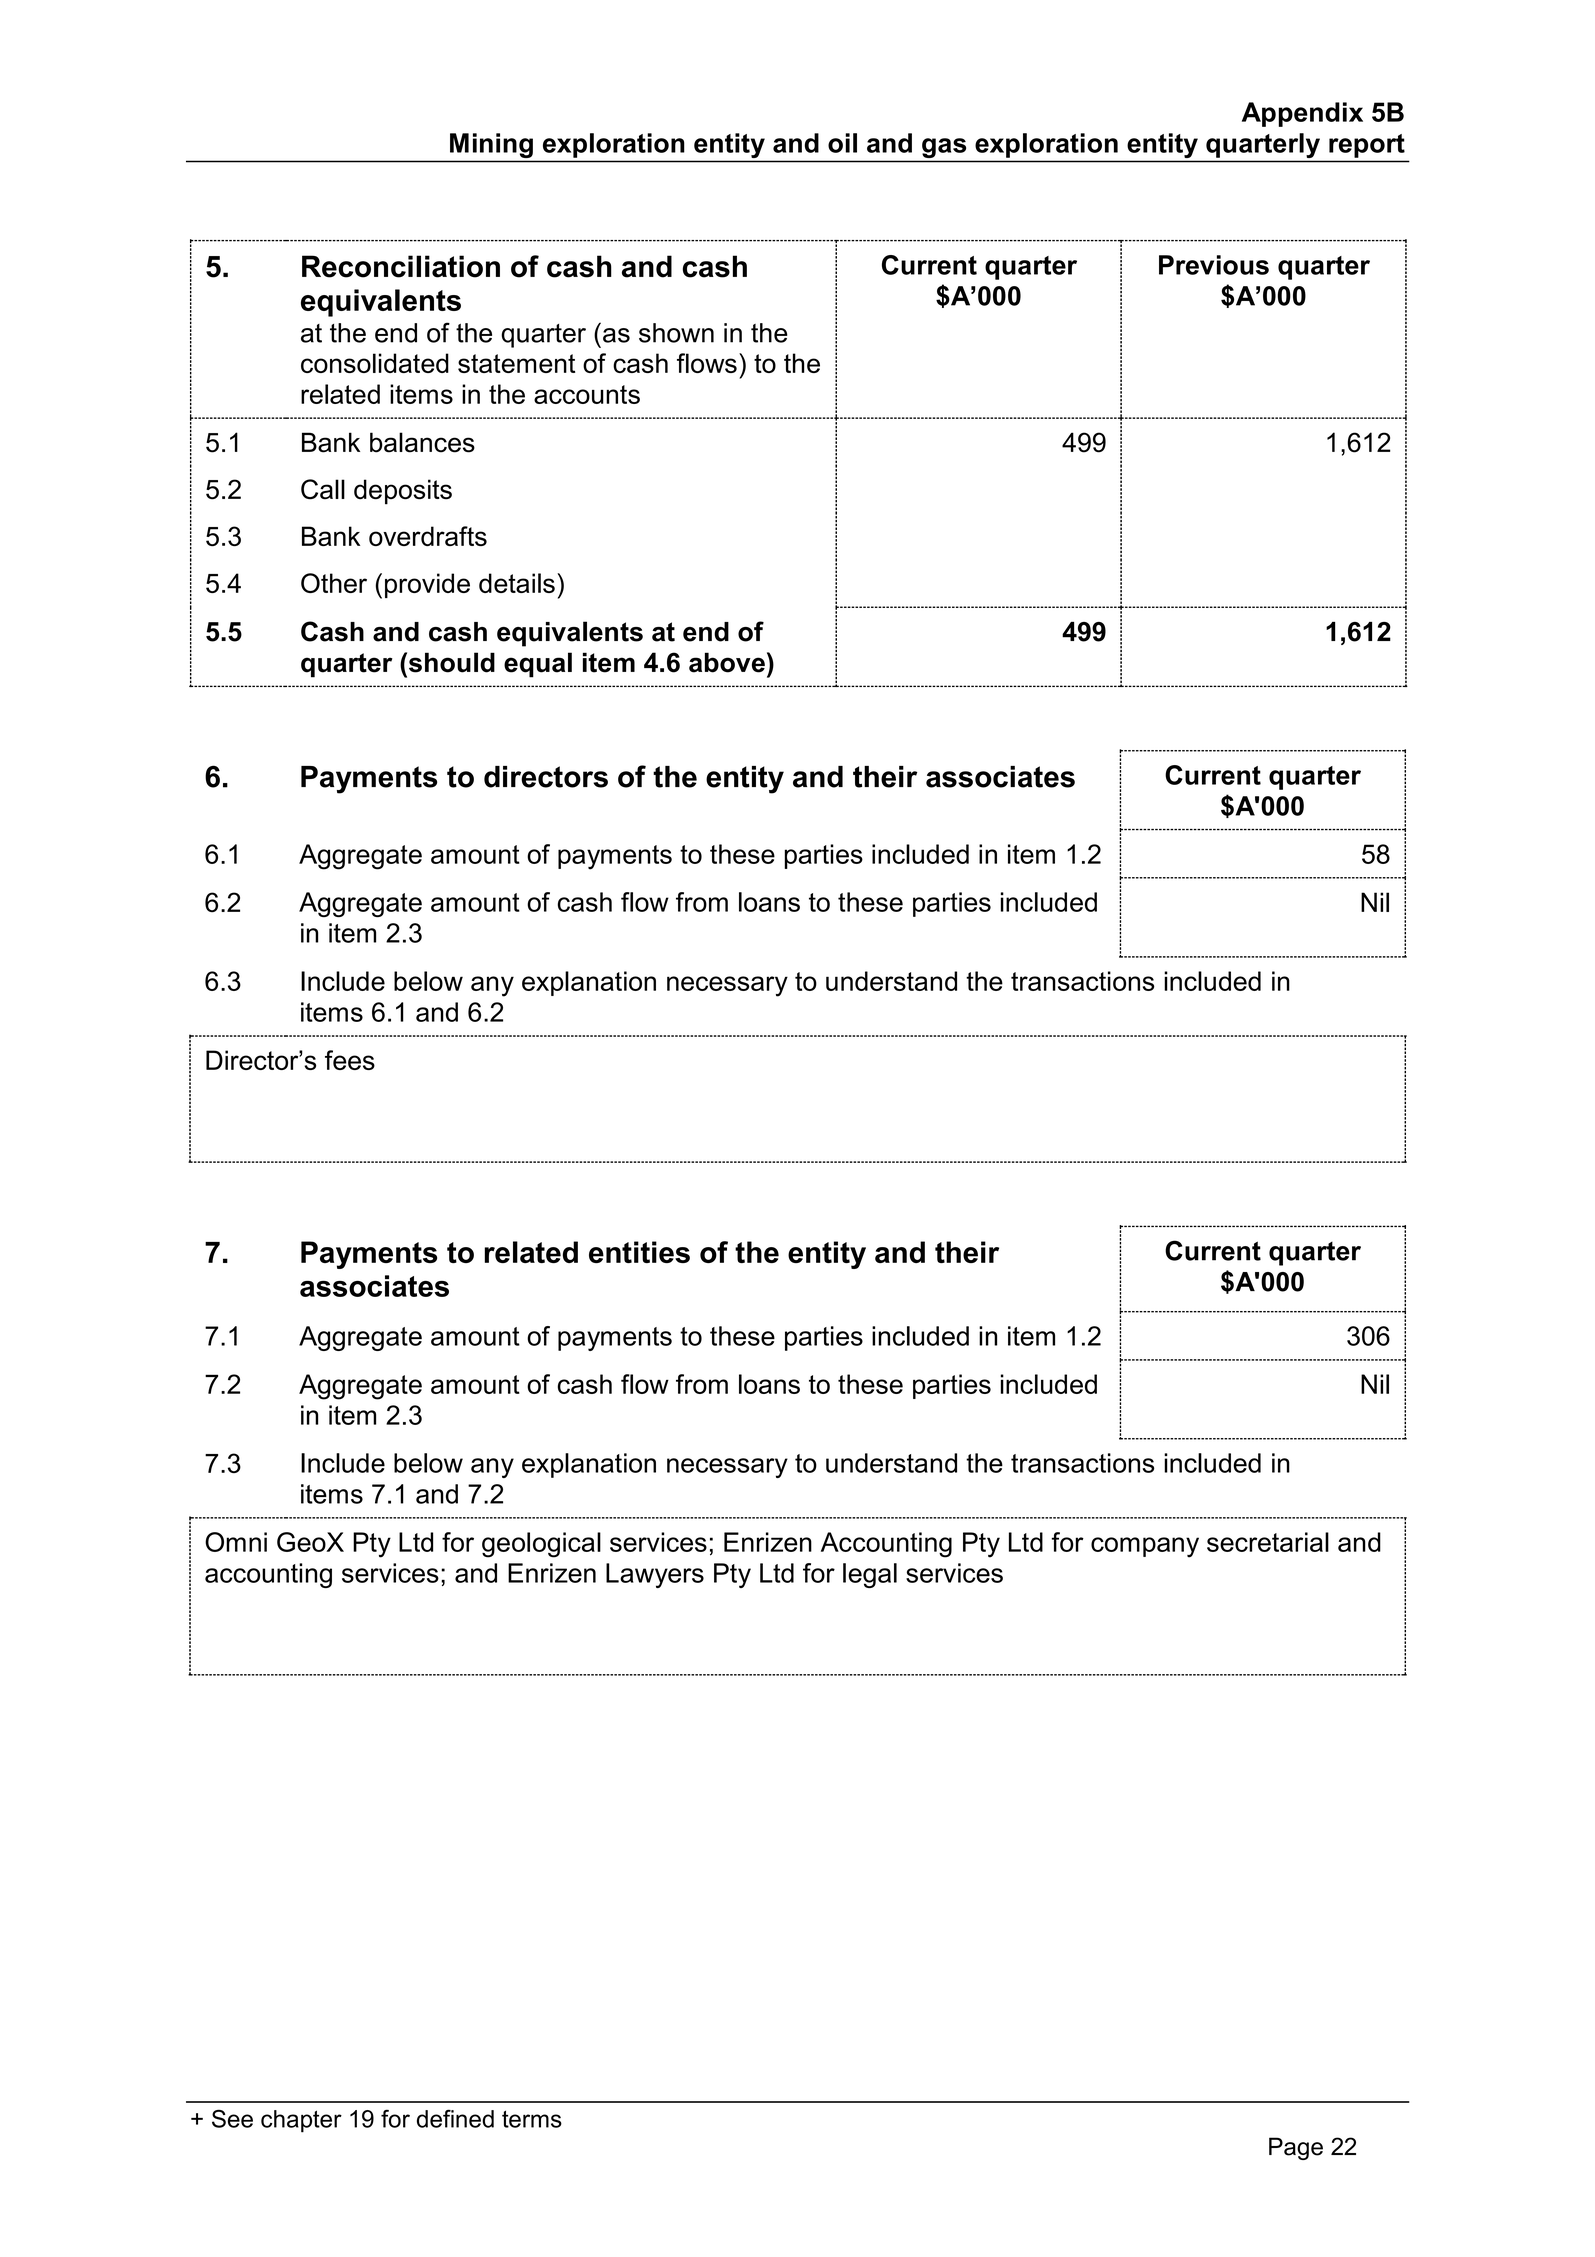 This document has height=2257, width=1595. What do you see at coordinates (870, 1575) in the document?
I see `legal` at bounding box center [870, 1575].
